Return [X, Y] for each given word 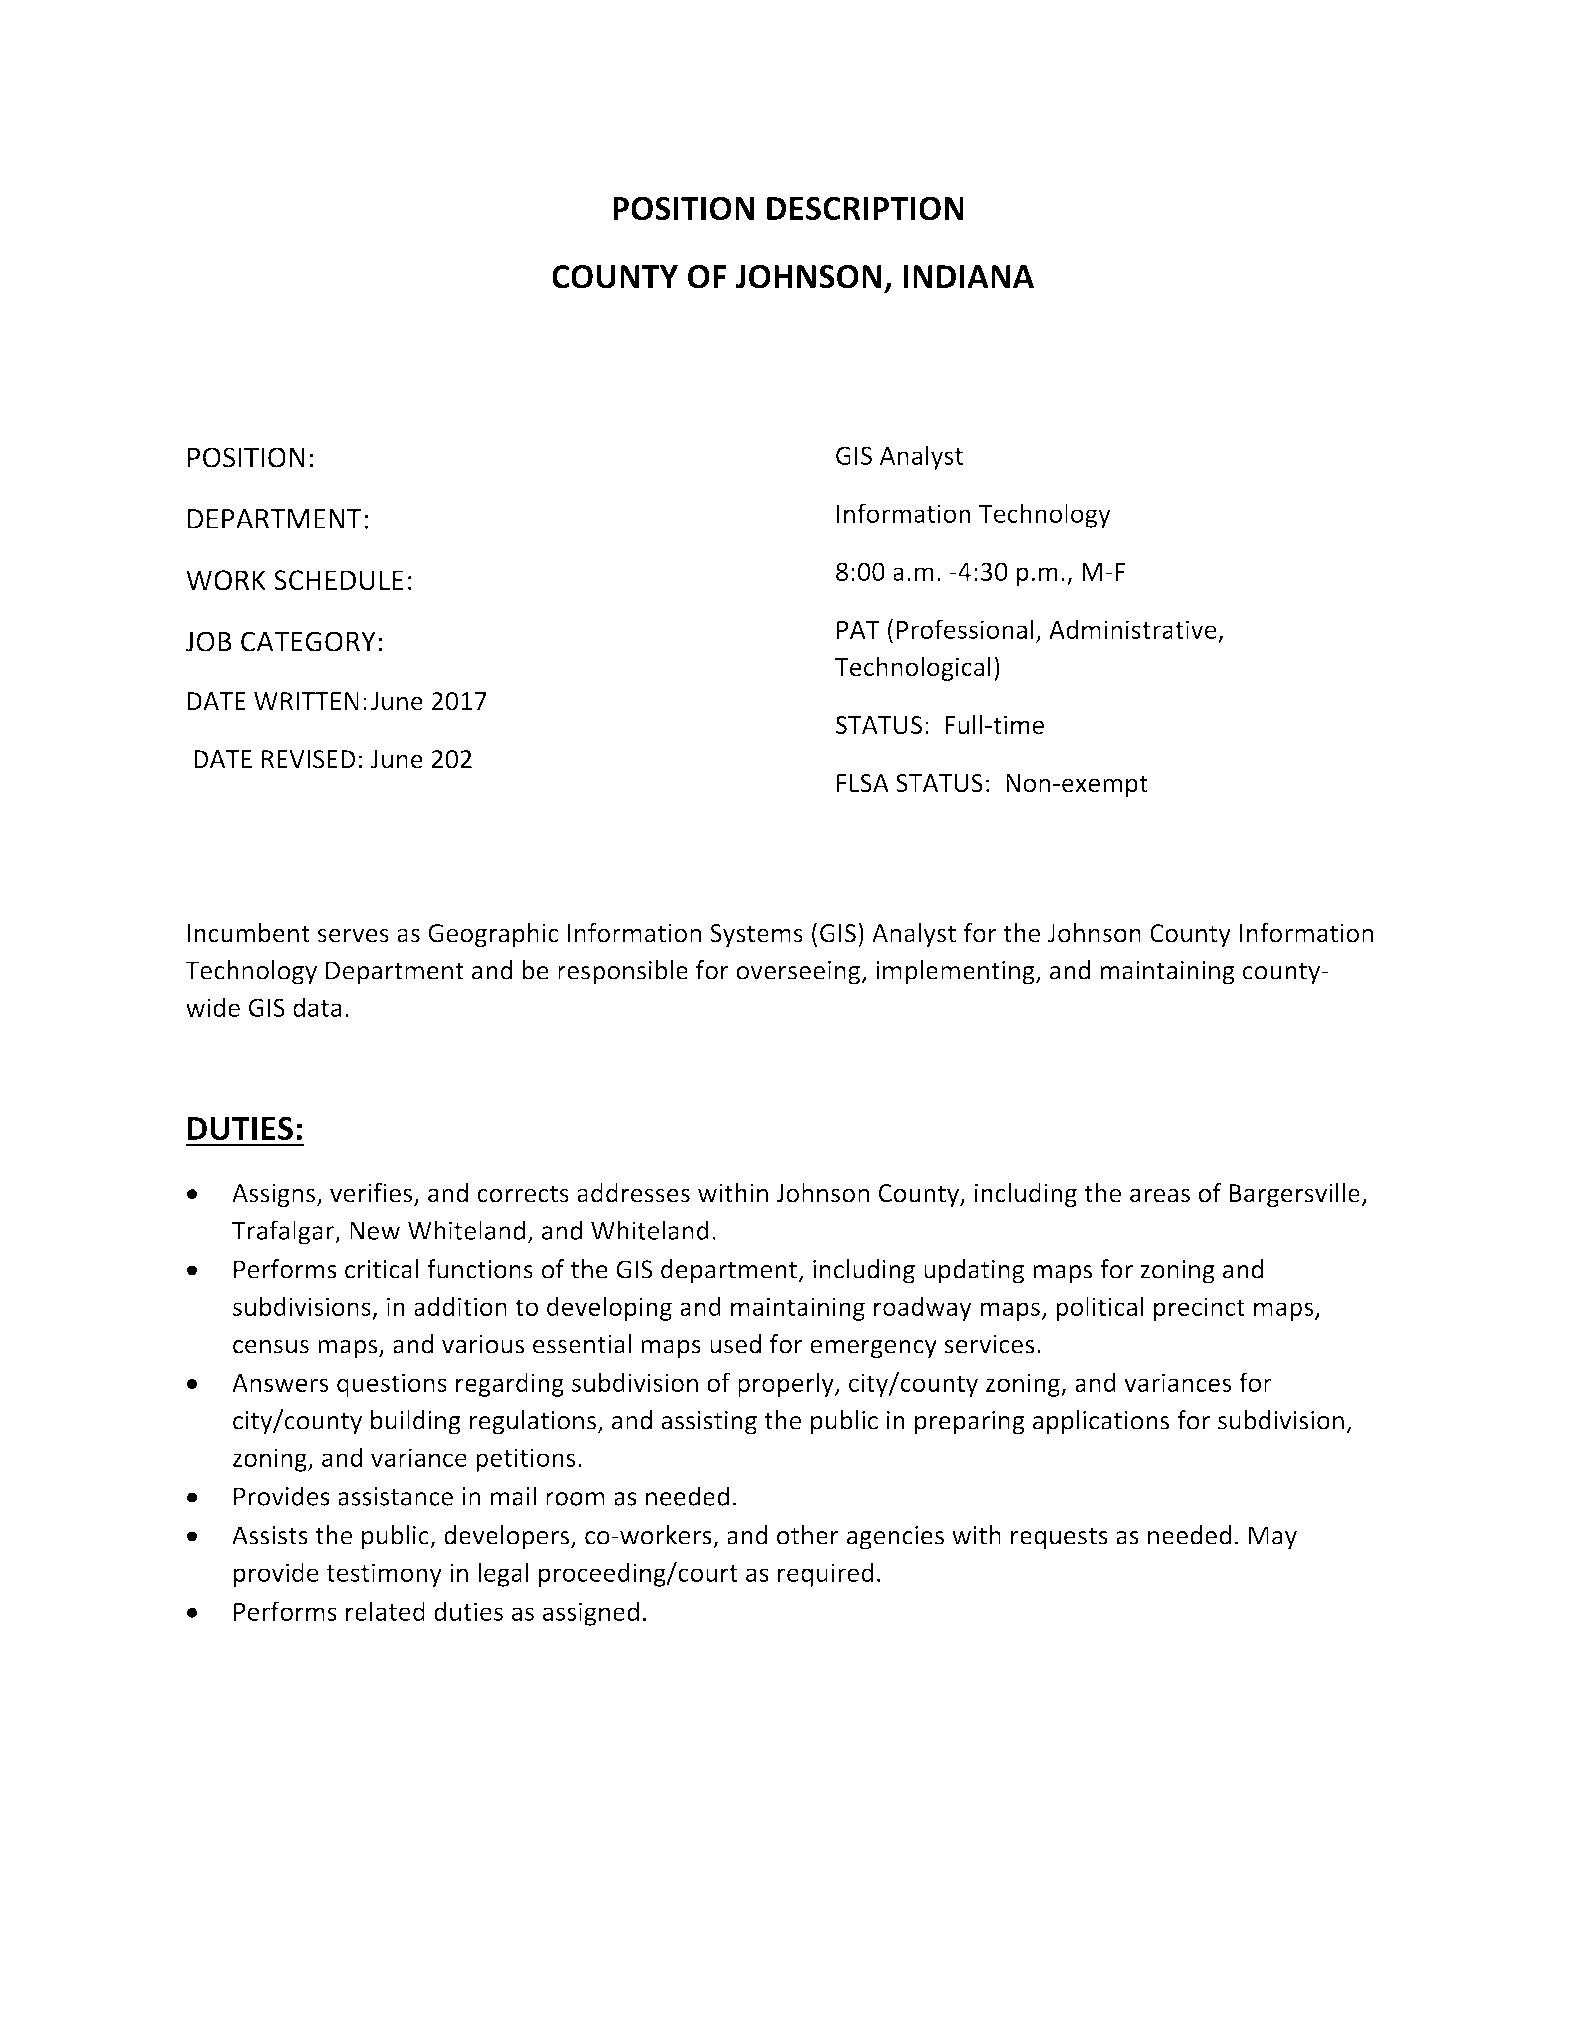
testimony [384, 1575]
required [825, 1574]
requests [1059, 1539]
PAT [858, 630]
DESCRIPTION [865, 208]
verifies [372, 1194]
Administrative [1133, 629]
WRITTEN [306, 701]
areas [1160, 1195]
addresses [633, 1193]
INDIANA [968, 276]
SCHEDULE [339, 580]
